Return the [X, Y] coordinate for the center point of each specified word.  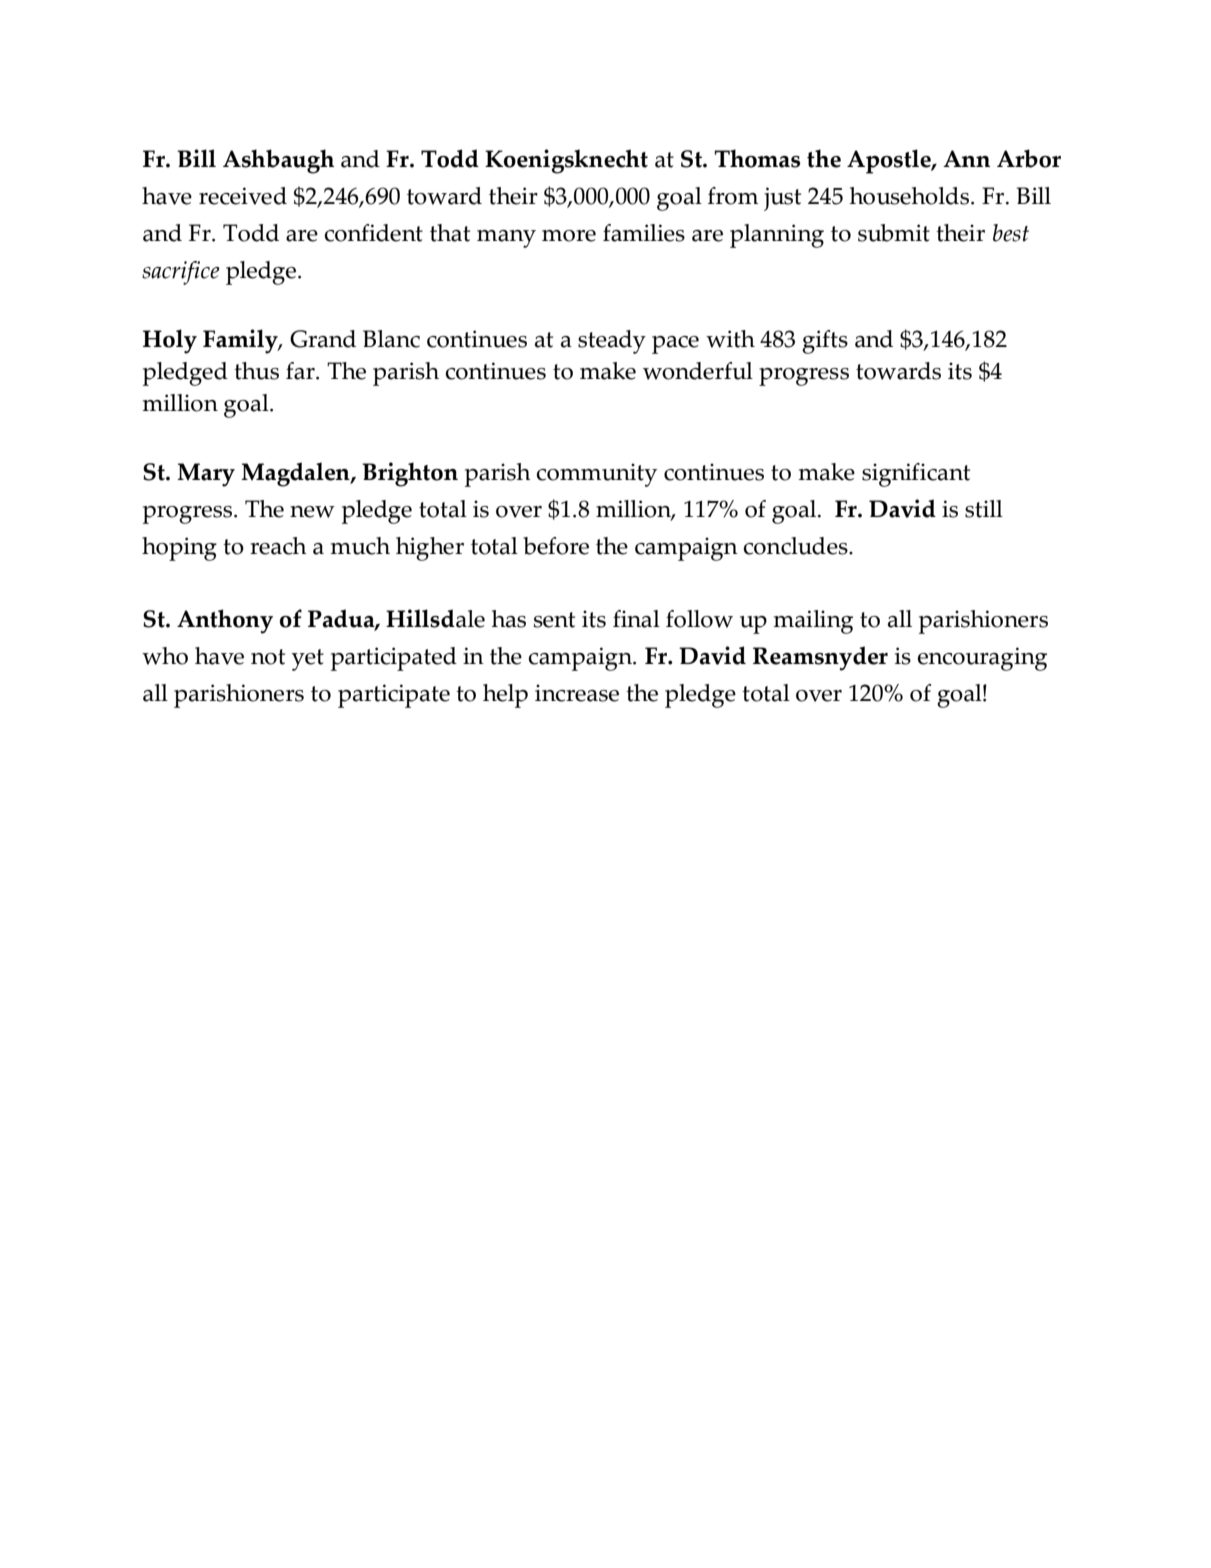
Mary [206, 475]
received [243, 196]
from [733, 196]
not [268, 657]
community [597, 475]
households [911, 196]
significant [916, 475]
